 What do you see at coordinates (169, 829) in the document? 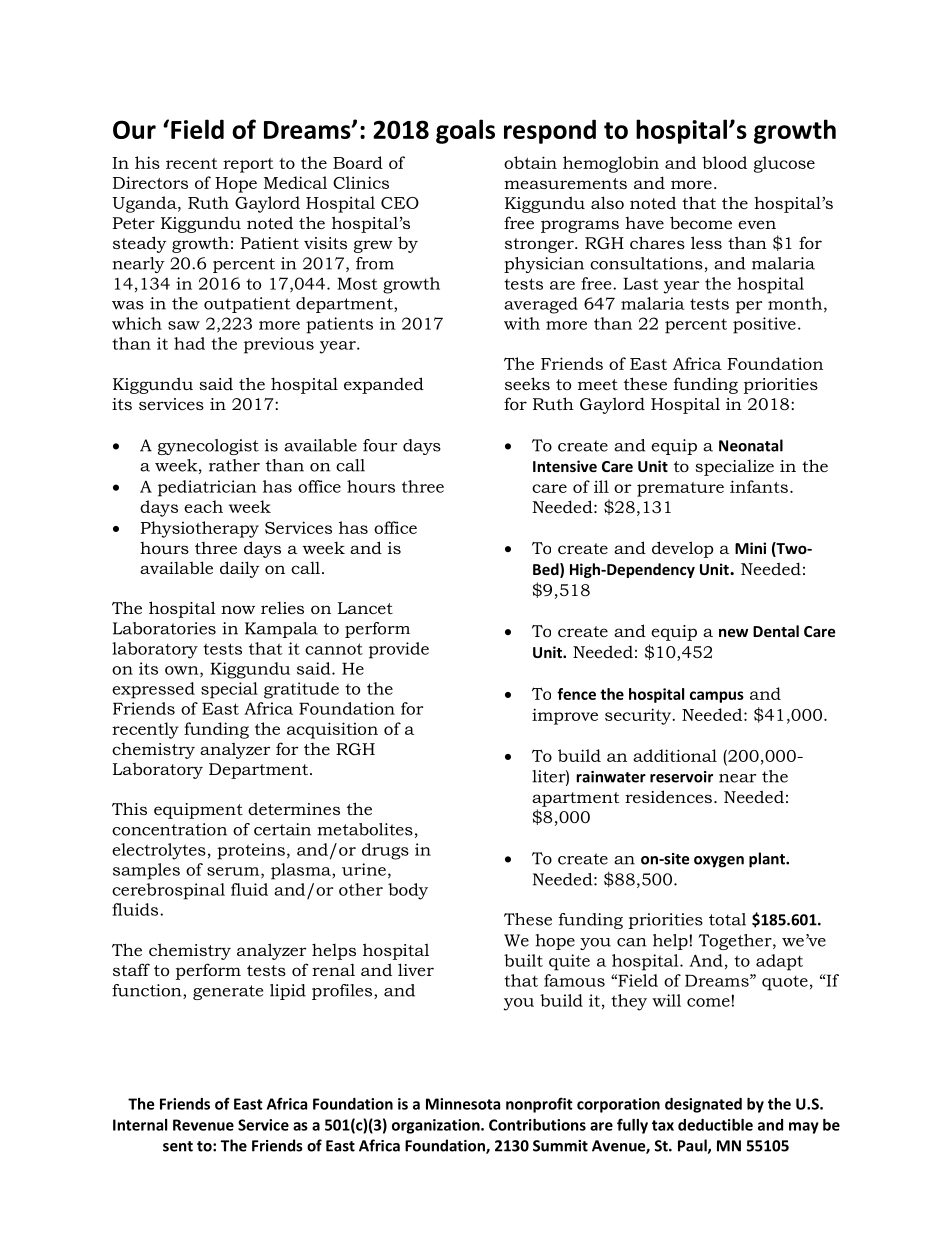
I see `concentration` at bounding box center [169, 829].
